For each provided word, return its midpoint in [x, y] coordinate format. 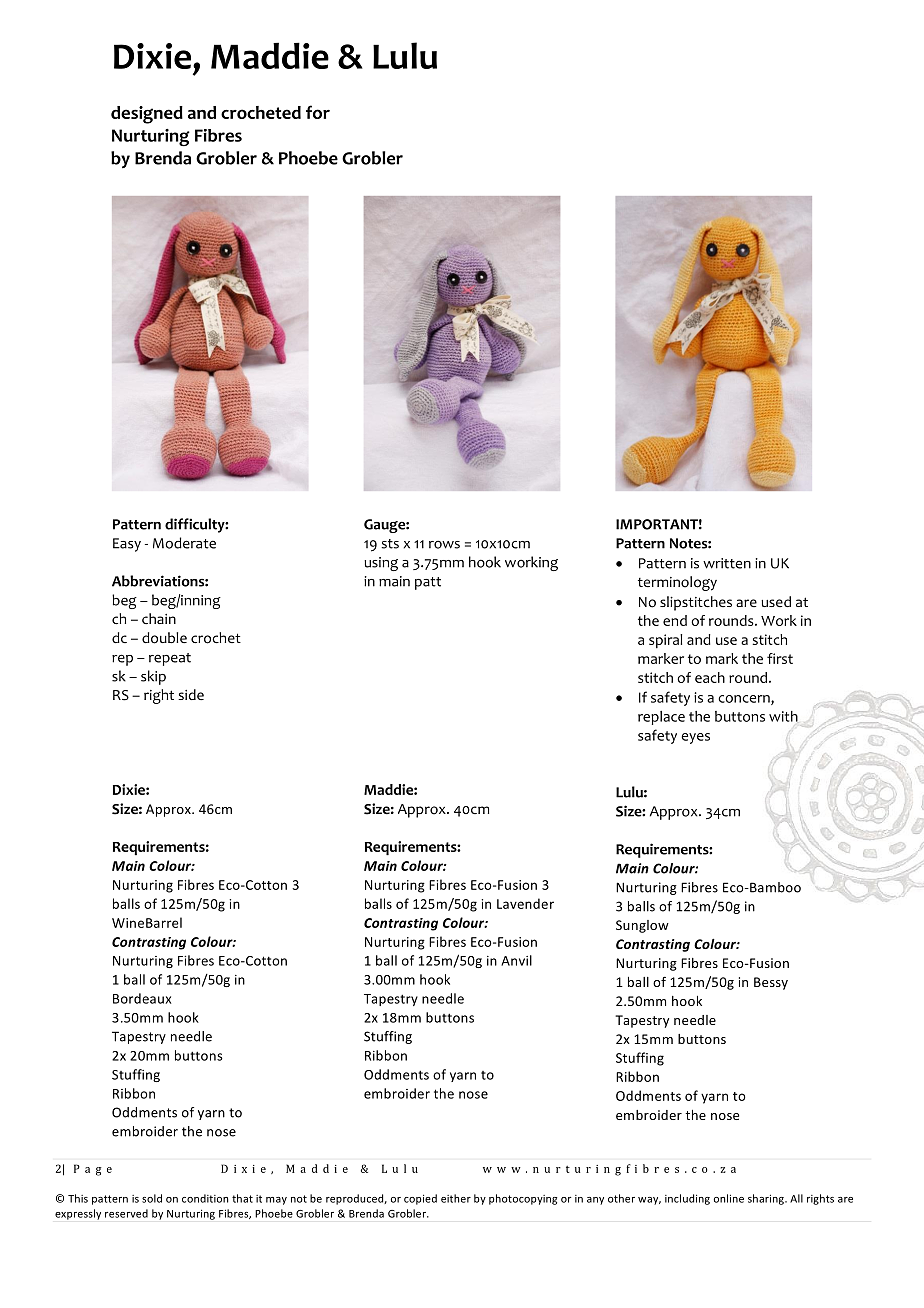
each [710, 677]
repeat [170, 659]
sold [152, 1198]
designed [147, 115]
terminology [677, 583]
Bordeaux [142, 998]
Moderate [184, 543]
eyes [695, 738]
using [381, 564]
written [727, 563]
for [318, 112]
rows [444, 545]
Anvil [516, 960]
